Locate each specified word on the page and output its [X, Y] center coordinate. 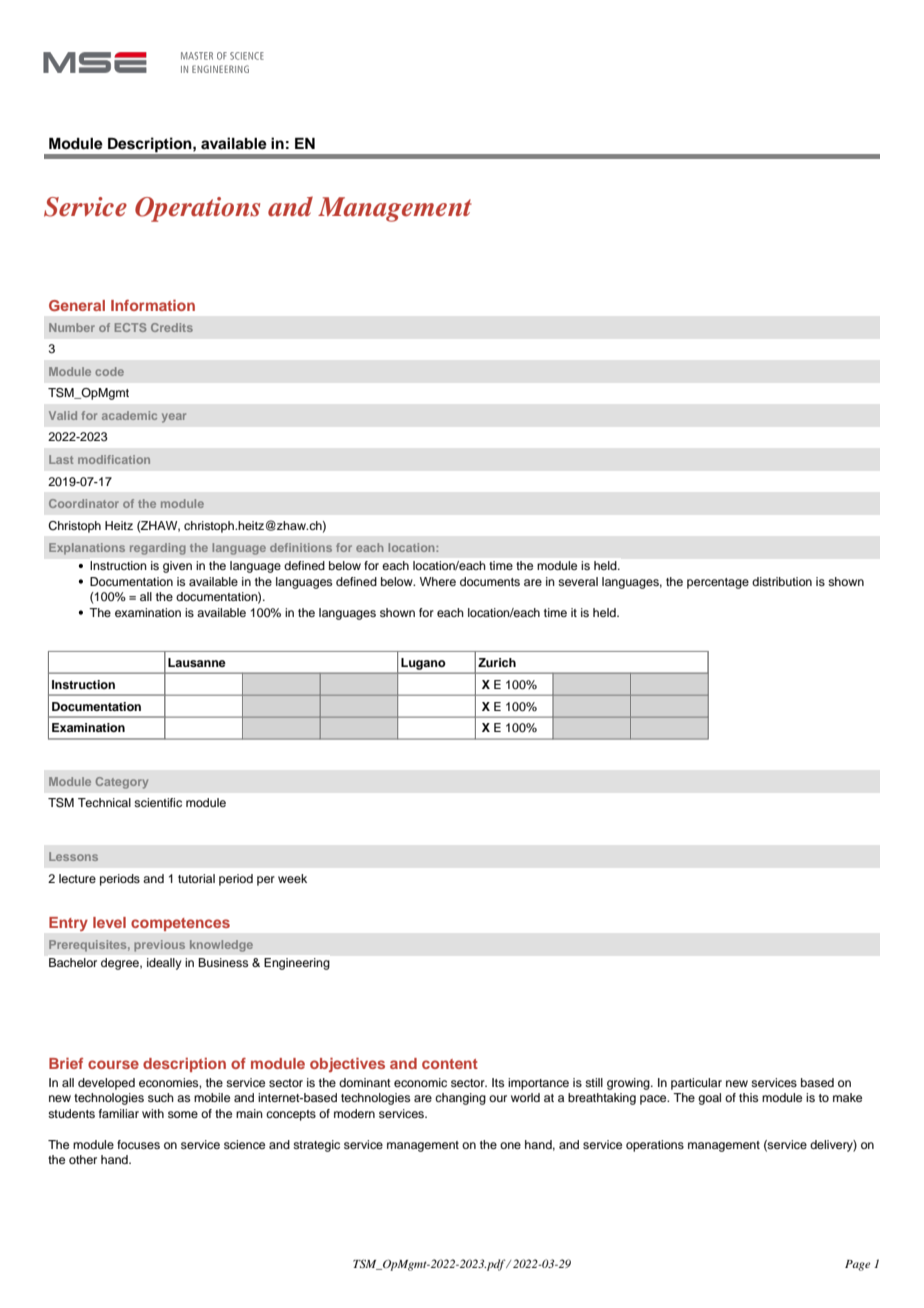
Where [438, 581]
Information [153, 305]
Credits [172, 327]
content [450, 1064]
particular [696, 1084]
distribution [782, 581]
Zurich [497, 662]
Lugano [423, 664]
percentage [718, 583]
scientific [158, 802]
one [510, 1145]
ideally [164, 964]
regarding [158, 549]
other [83, 1159]
